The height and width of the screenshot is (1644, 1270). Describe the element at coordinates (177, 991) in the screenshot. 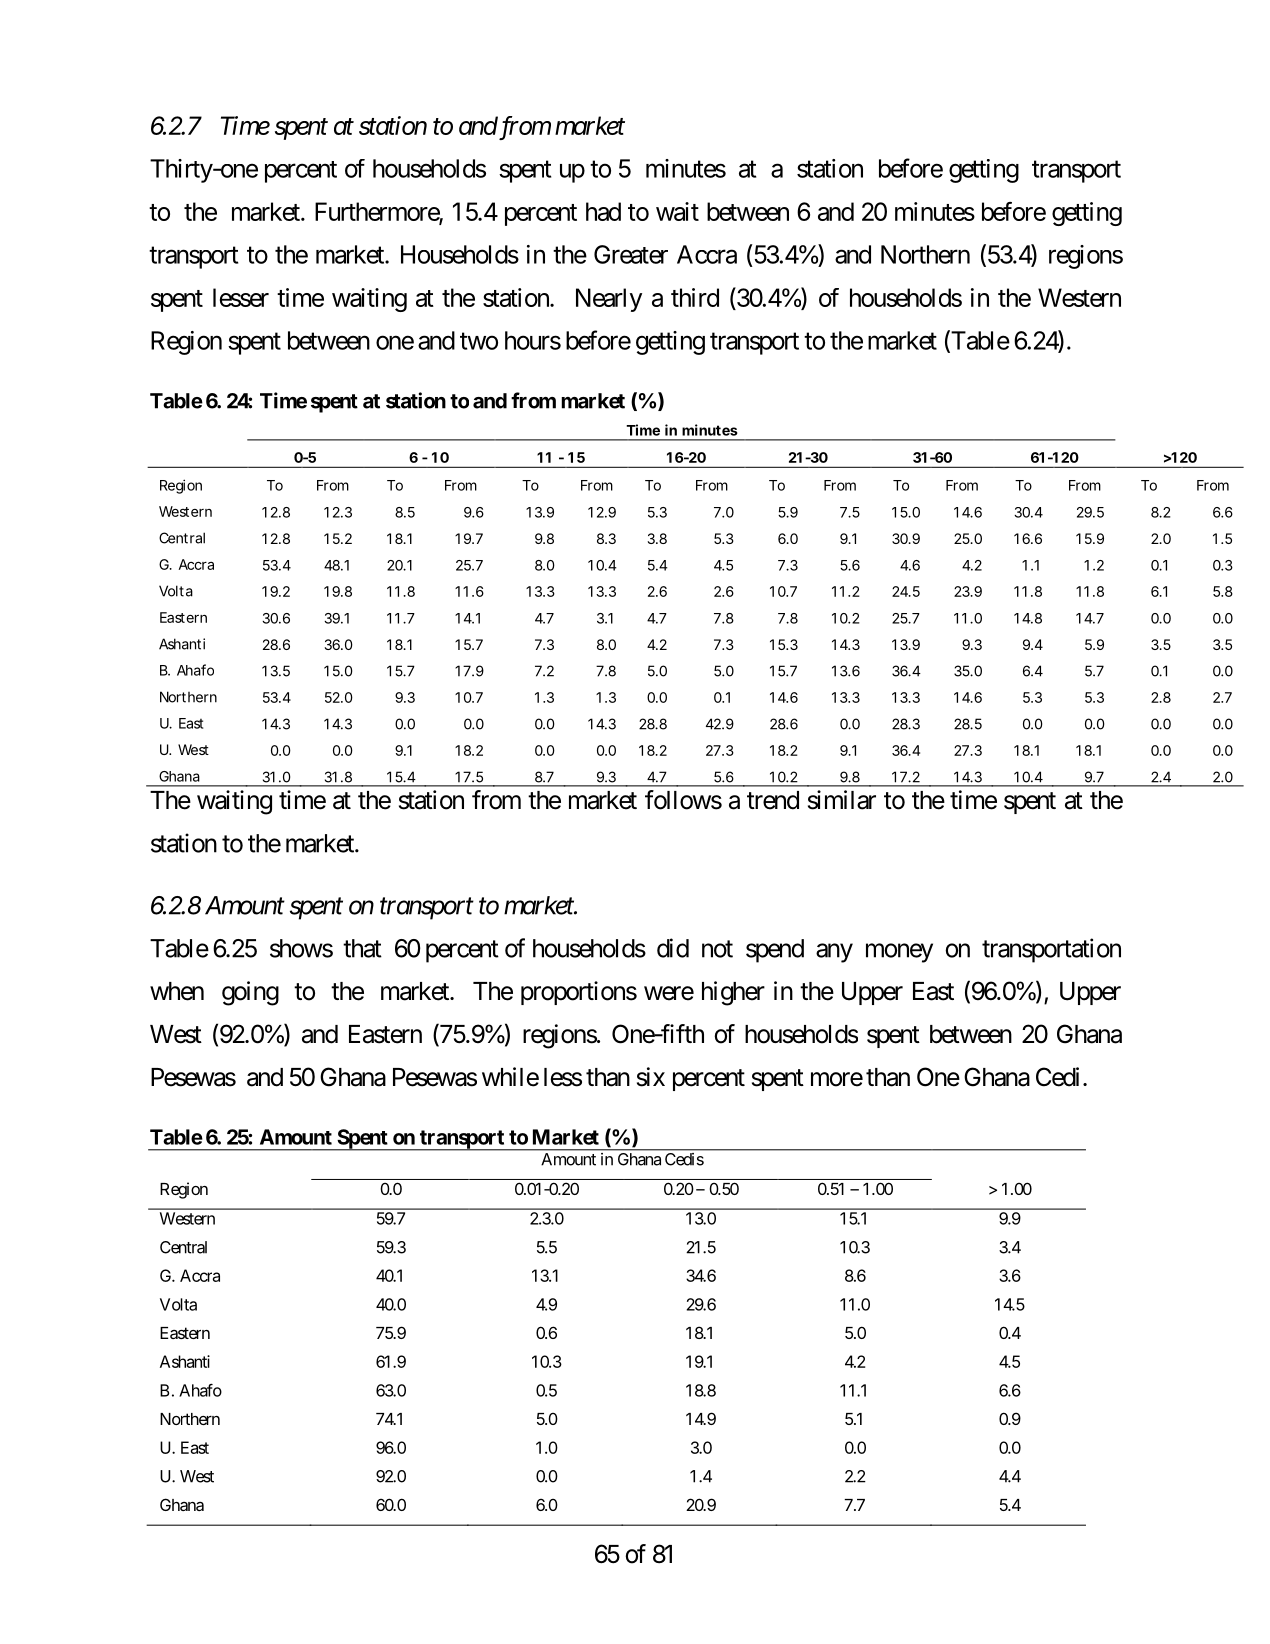

I see `when` at that location.
